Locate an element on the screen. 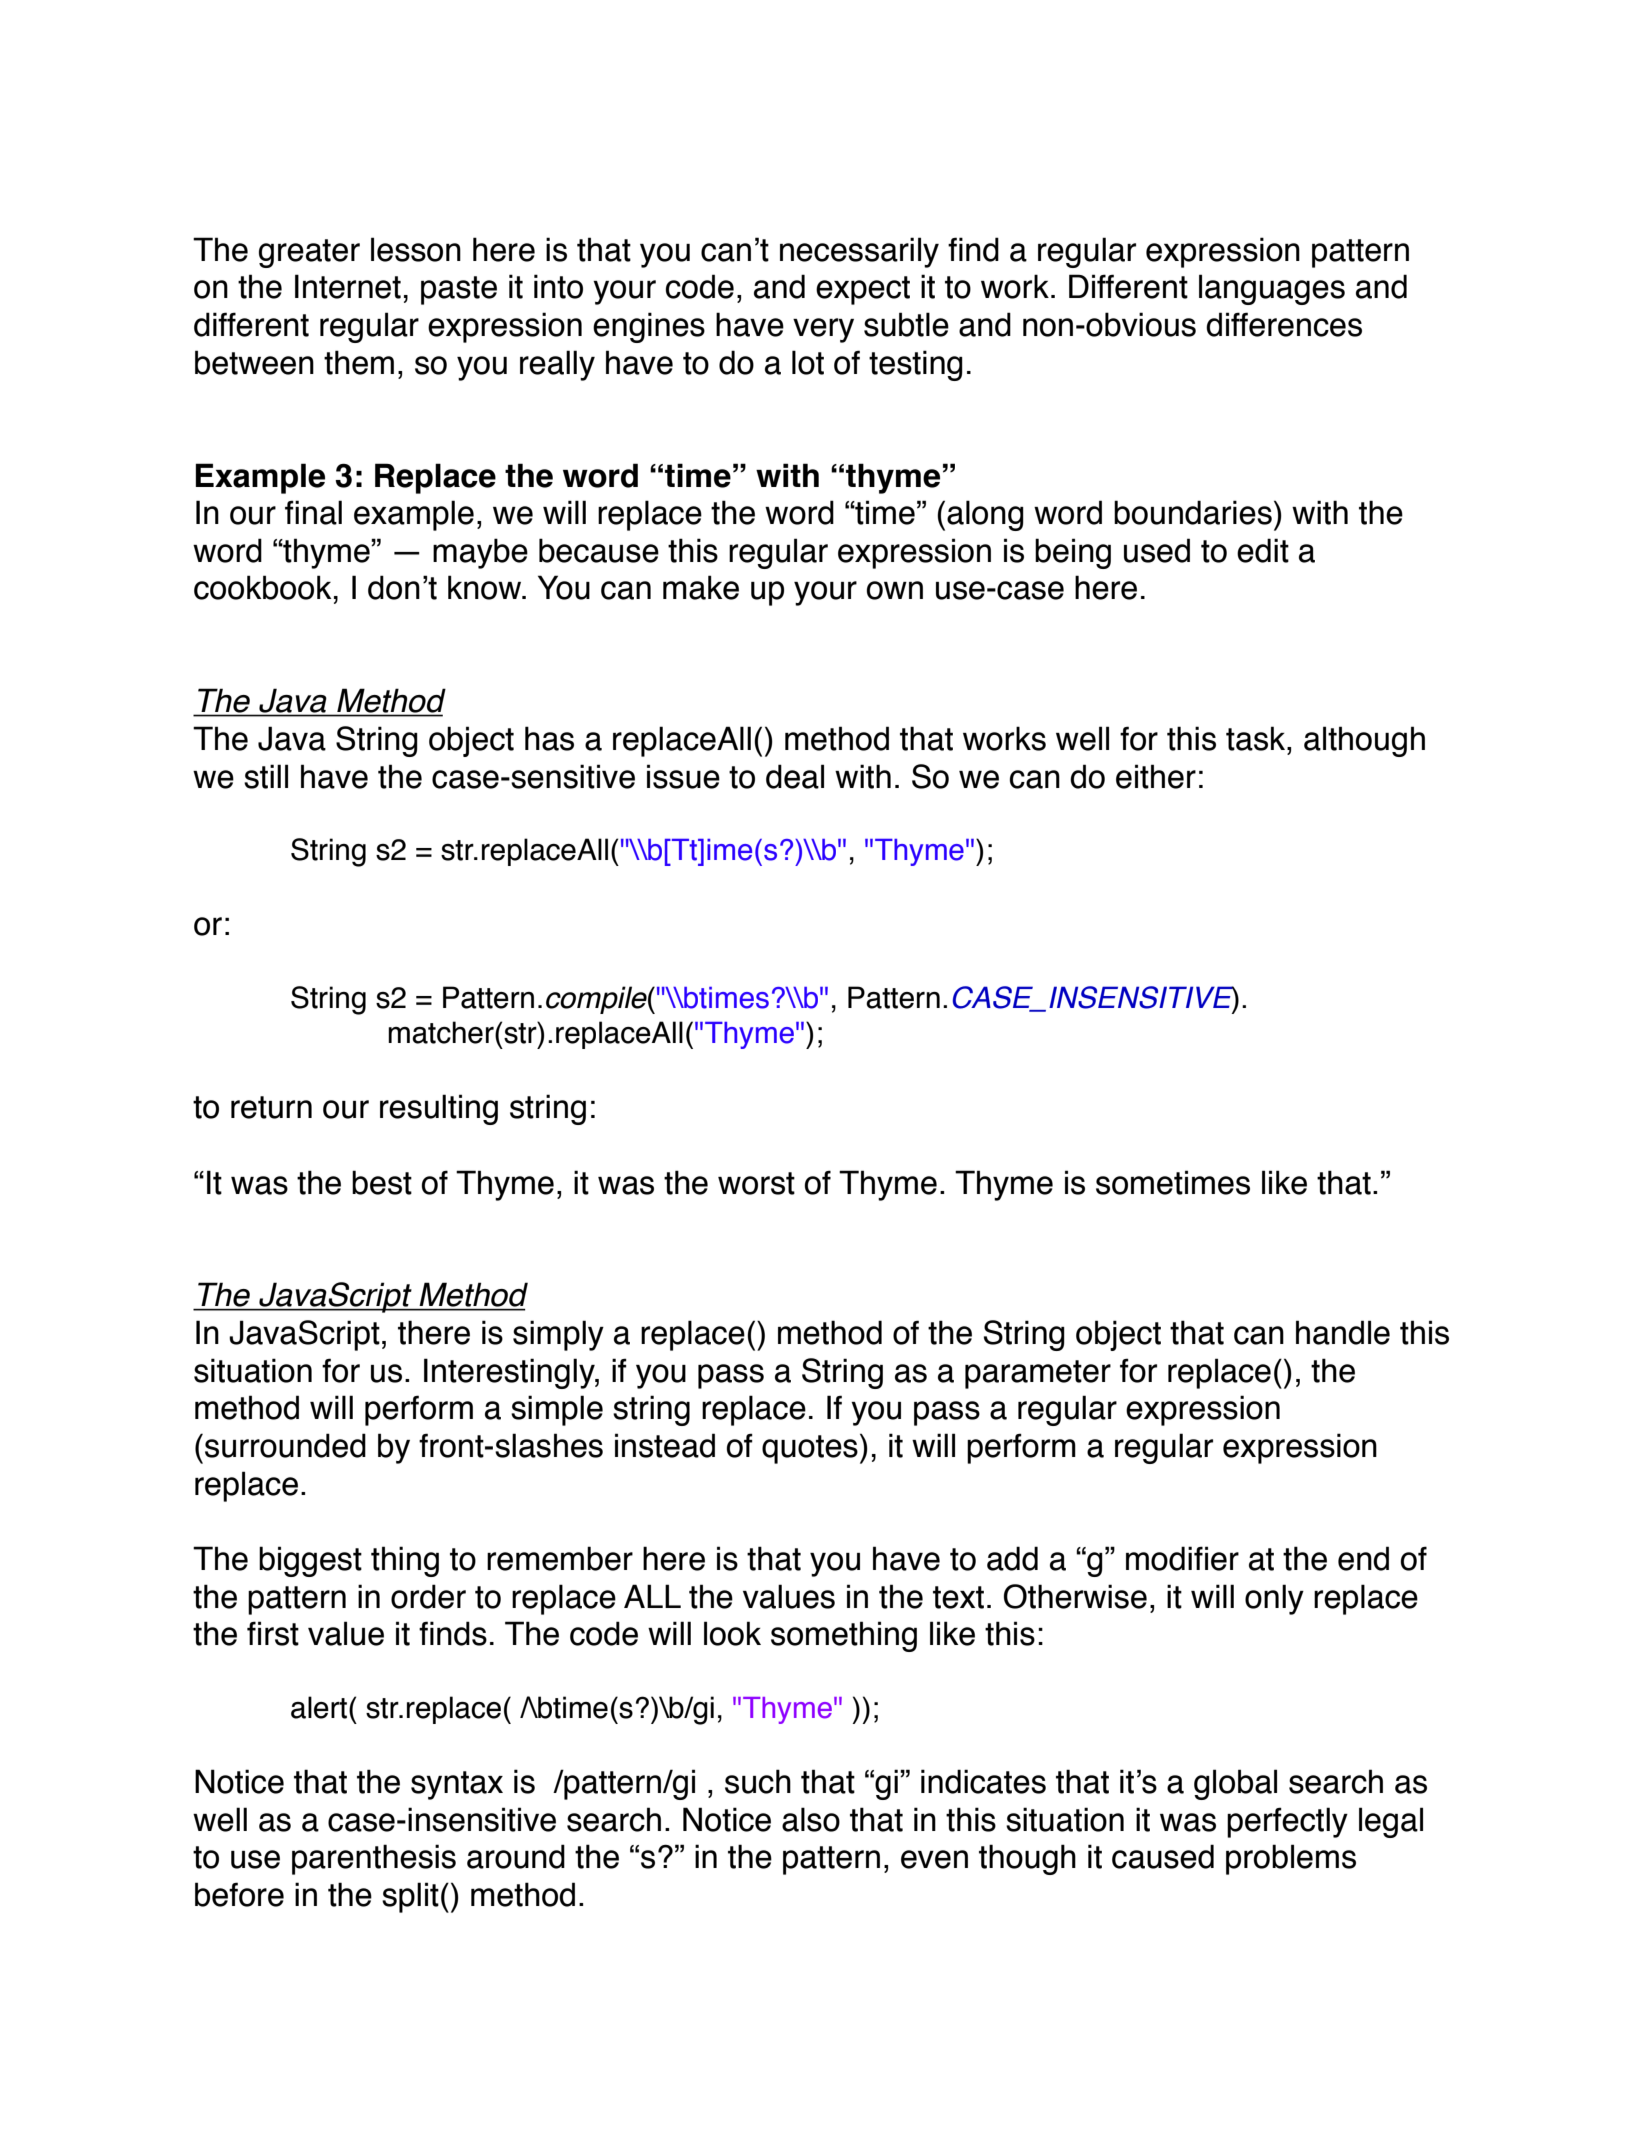 This screenshot has height=2129, width=1645. very is located at coordinates (823, 330).
